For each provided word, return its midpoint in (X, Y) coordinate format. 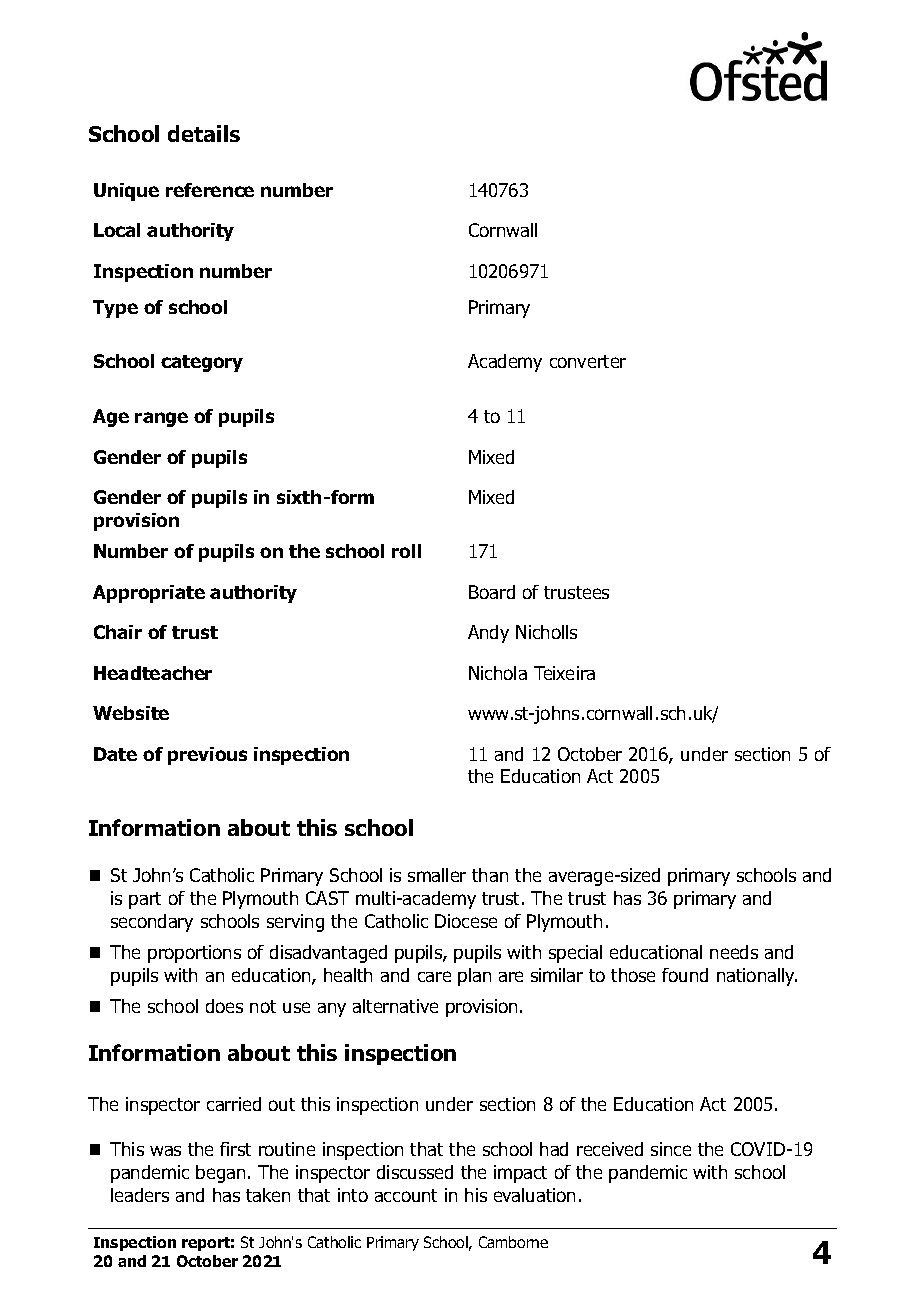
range (161, 419)
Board (492, 592)
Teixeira (564, 673)
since (671, 1149)
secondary (152, 923)
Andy (488, 634)
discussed (415, 1172)
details (204, 133)
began (220, 1174)
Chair (118, 632)
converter (588, 361)
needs (734, 952)
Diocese (466, 921)
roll (406, 551)
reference (210, 190)
